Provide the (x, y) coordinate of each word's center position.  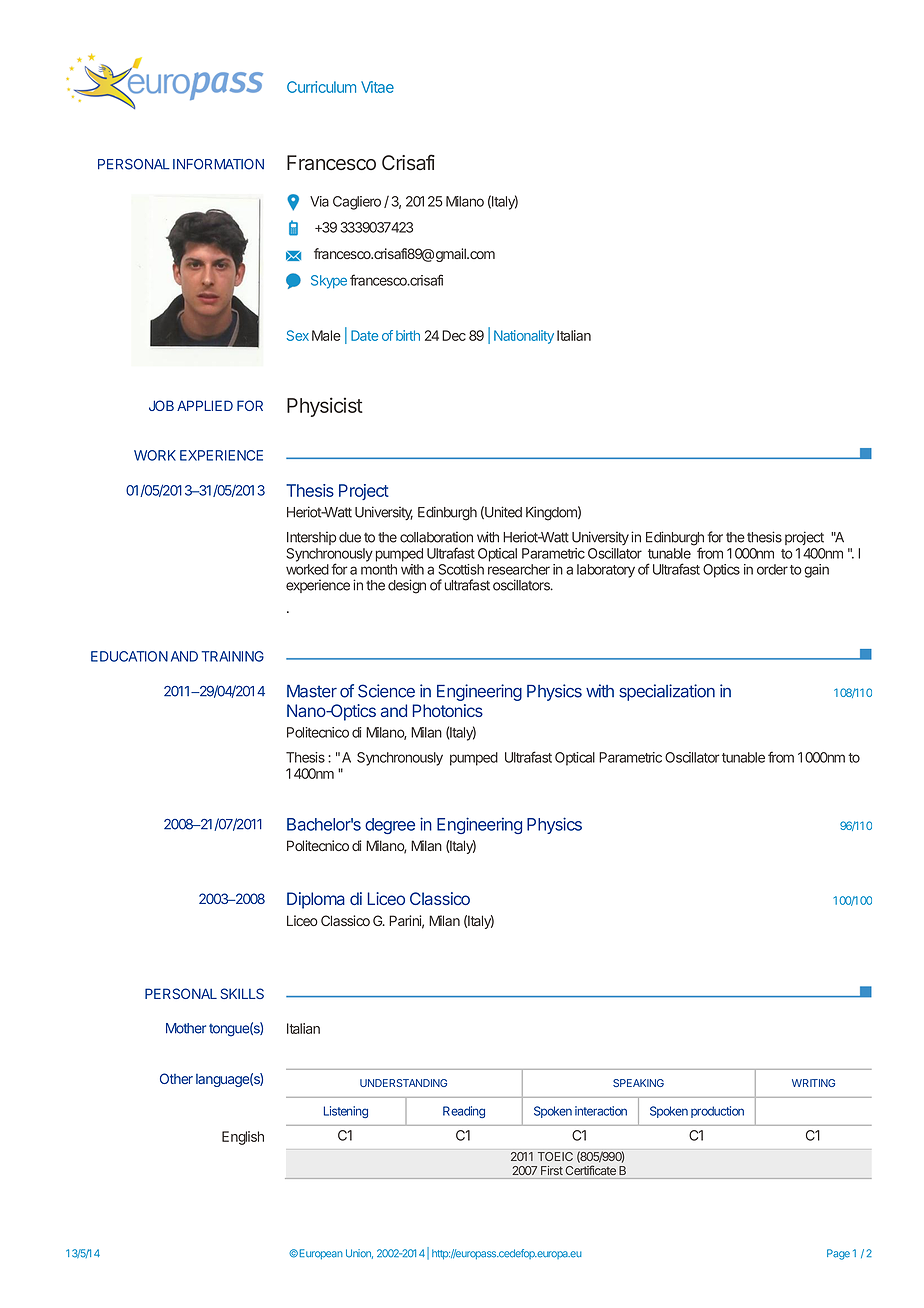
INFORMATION (218, 164)
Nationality (524, 337)
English (243, 1138)
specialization (667, 692)
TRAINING (232, 656)
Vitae (377, 87)
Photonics (447, 710)
